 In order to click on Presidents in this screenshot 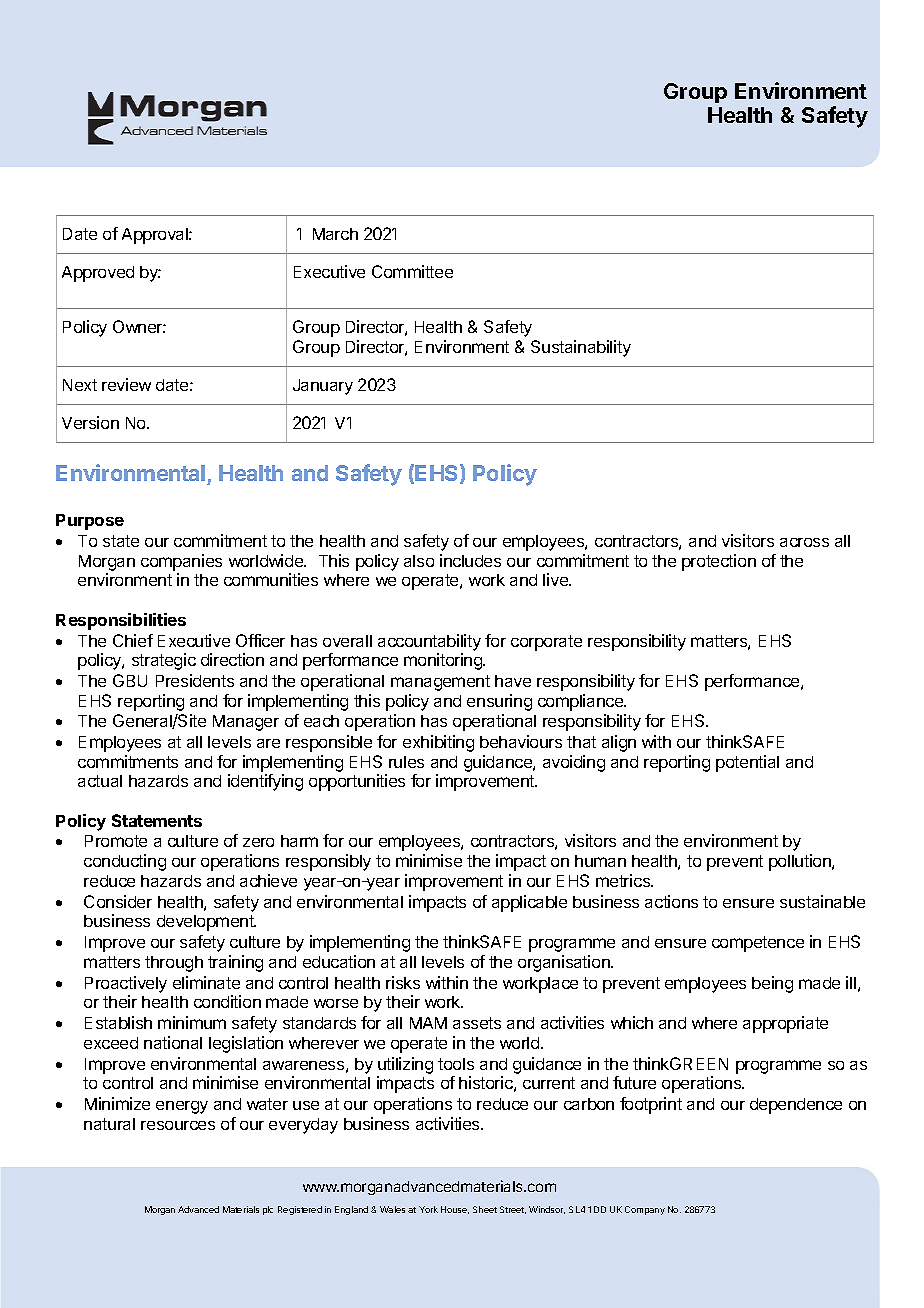, I will do `click(195, 680)`.
